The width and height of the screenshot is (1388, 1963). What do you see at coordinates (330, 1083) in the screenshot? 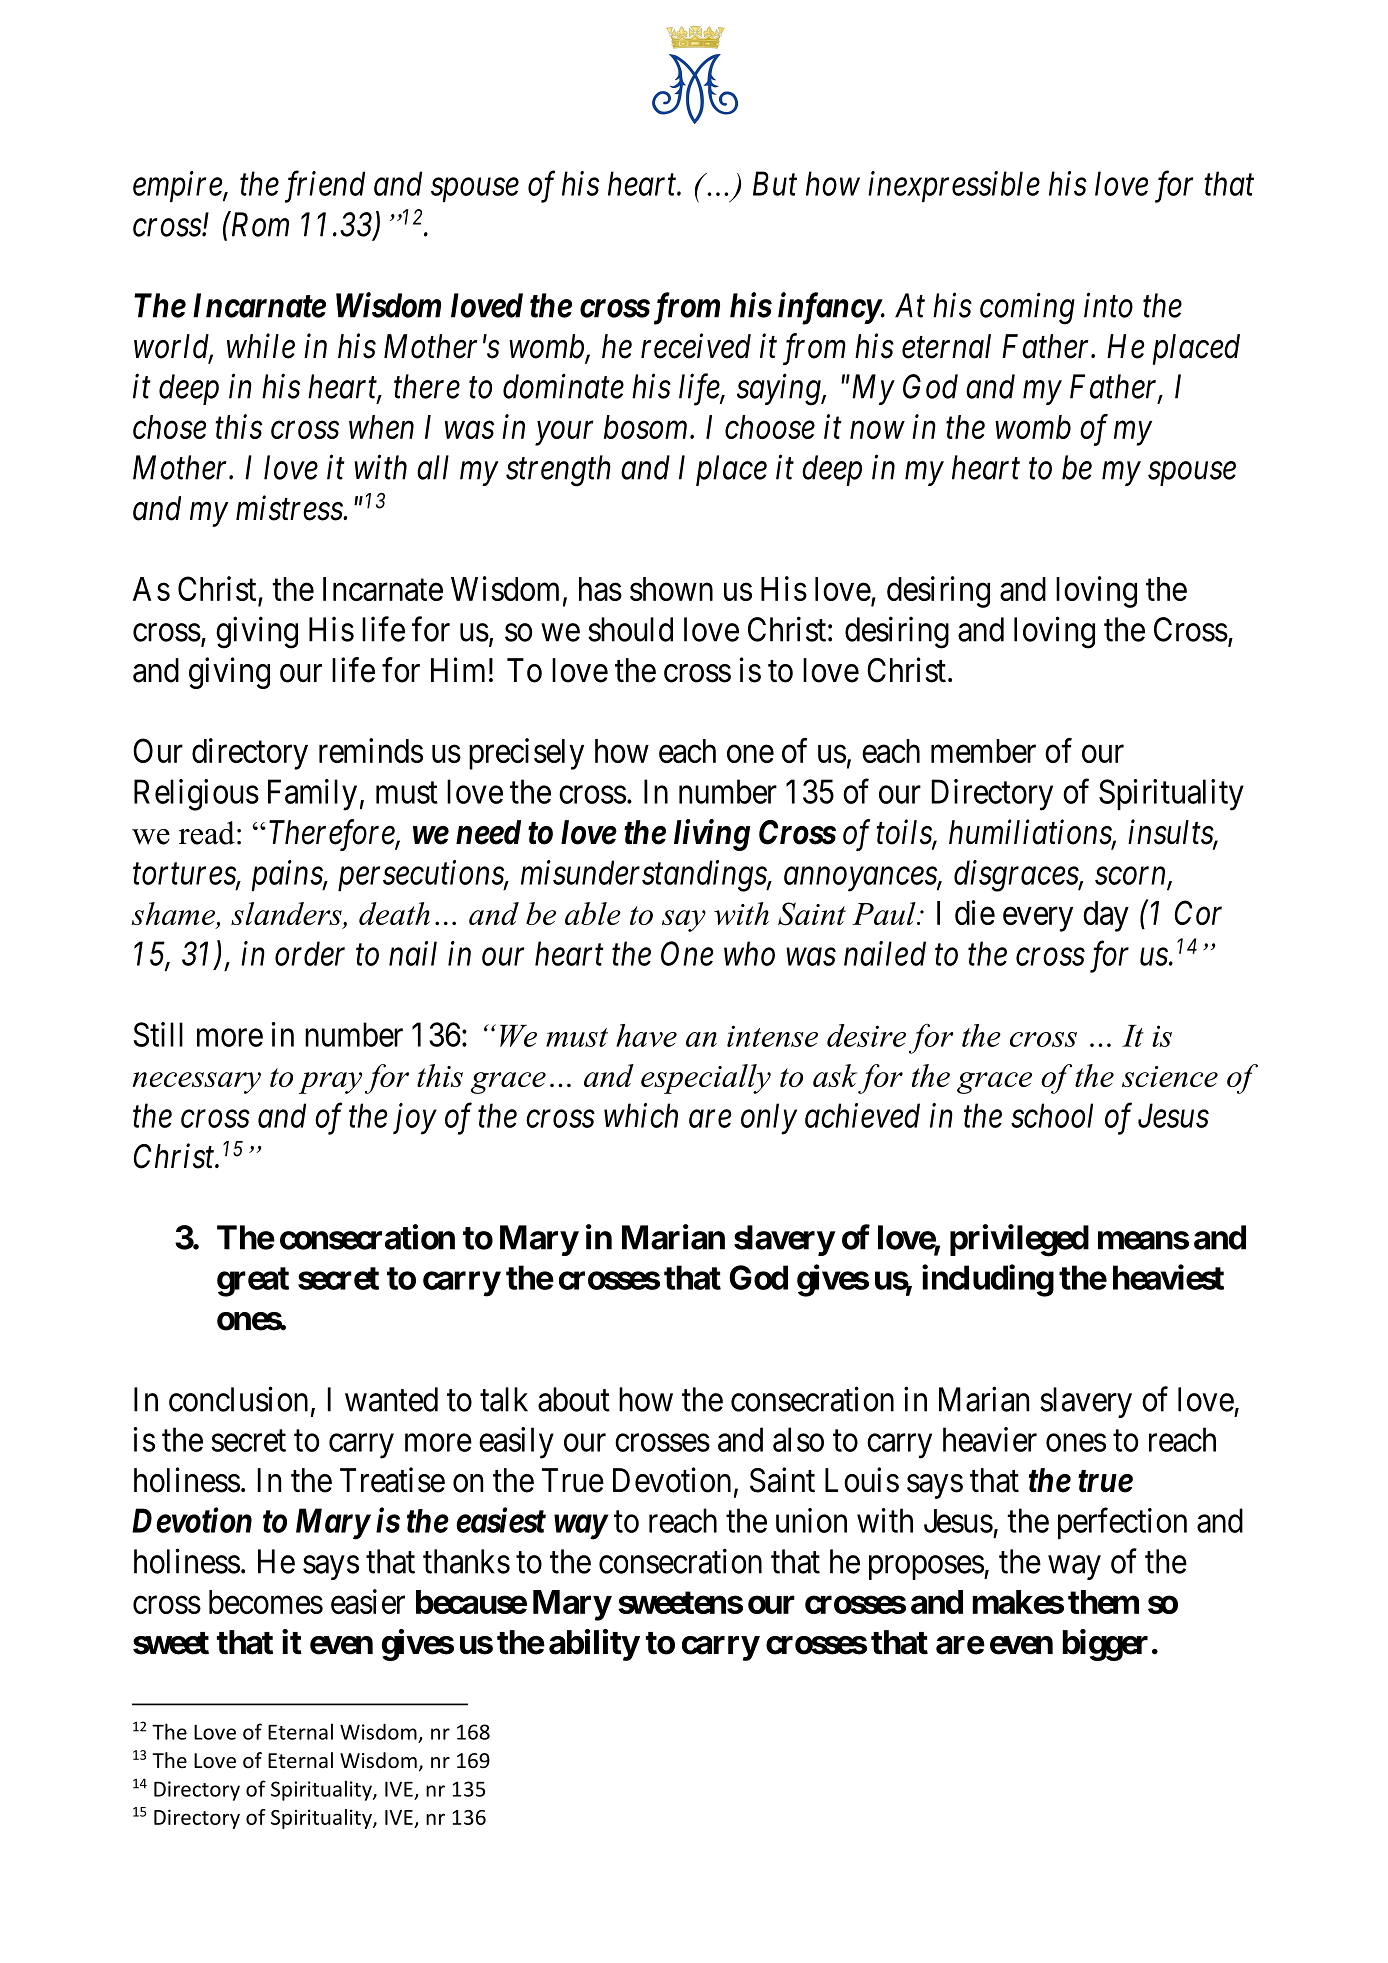
I see `pray` at bounding box center [330, 1083].
